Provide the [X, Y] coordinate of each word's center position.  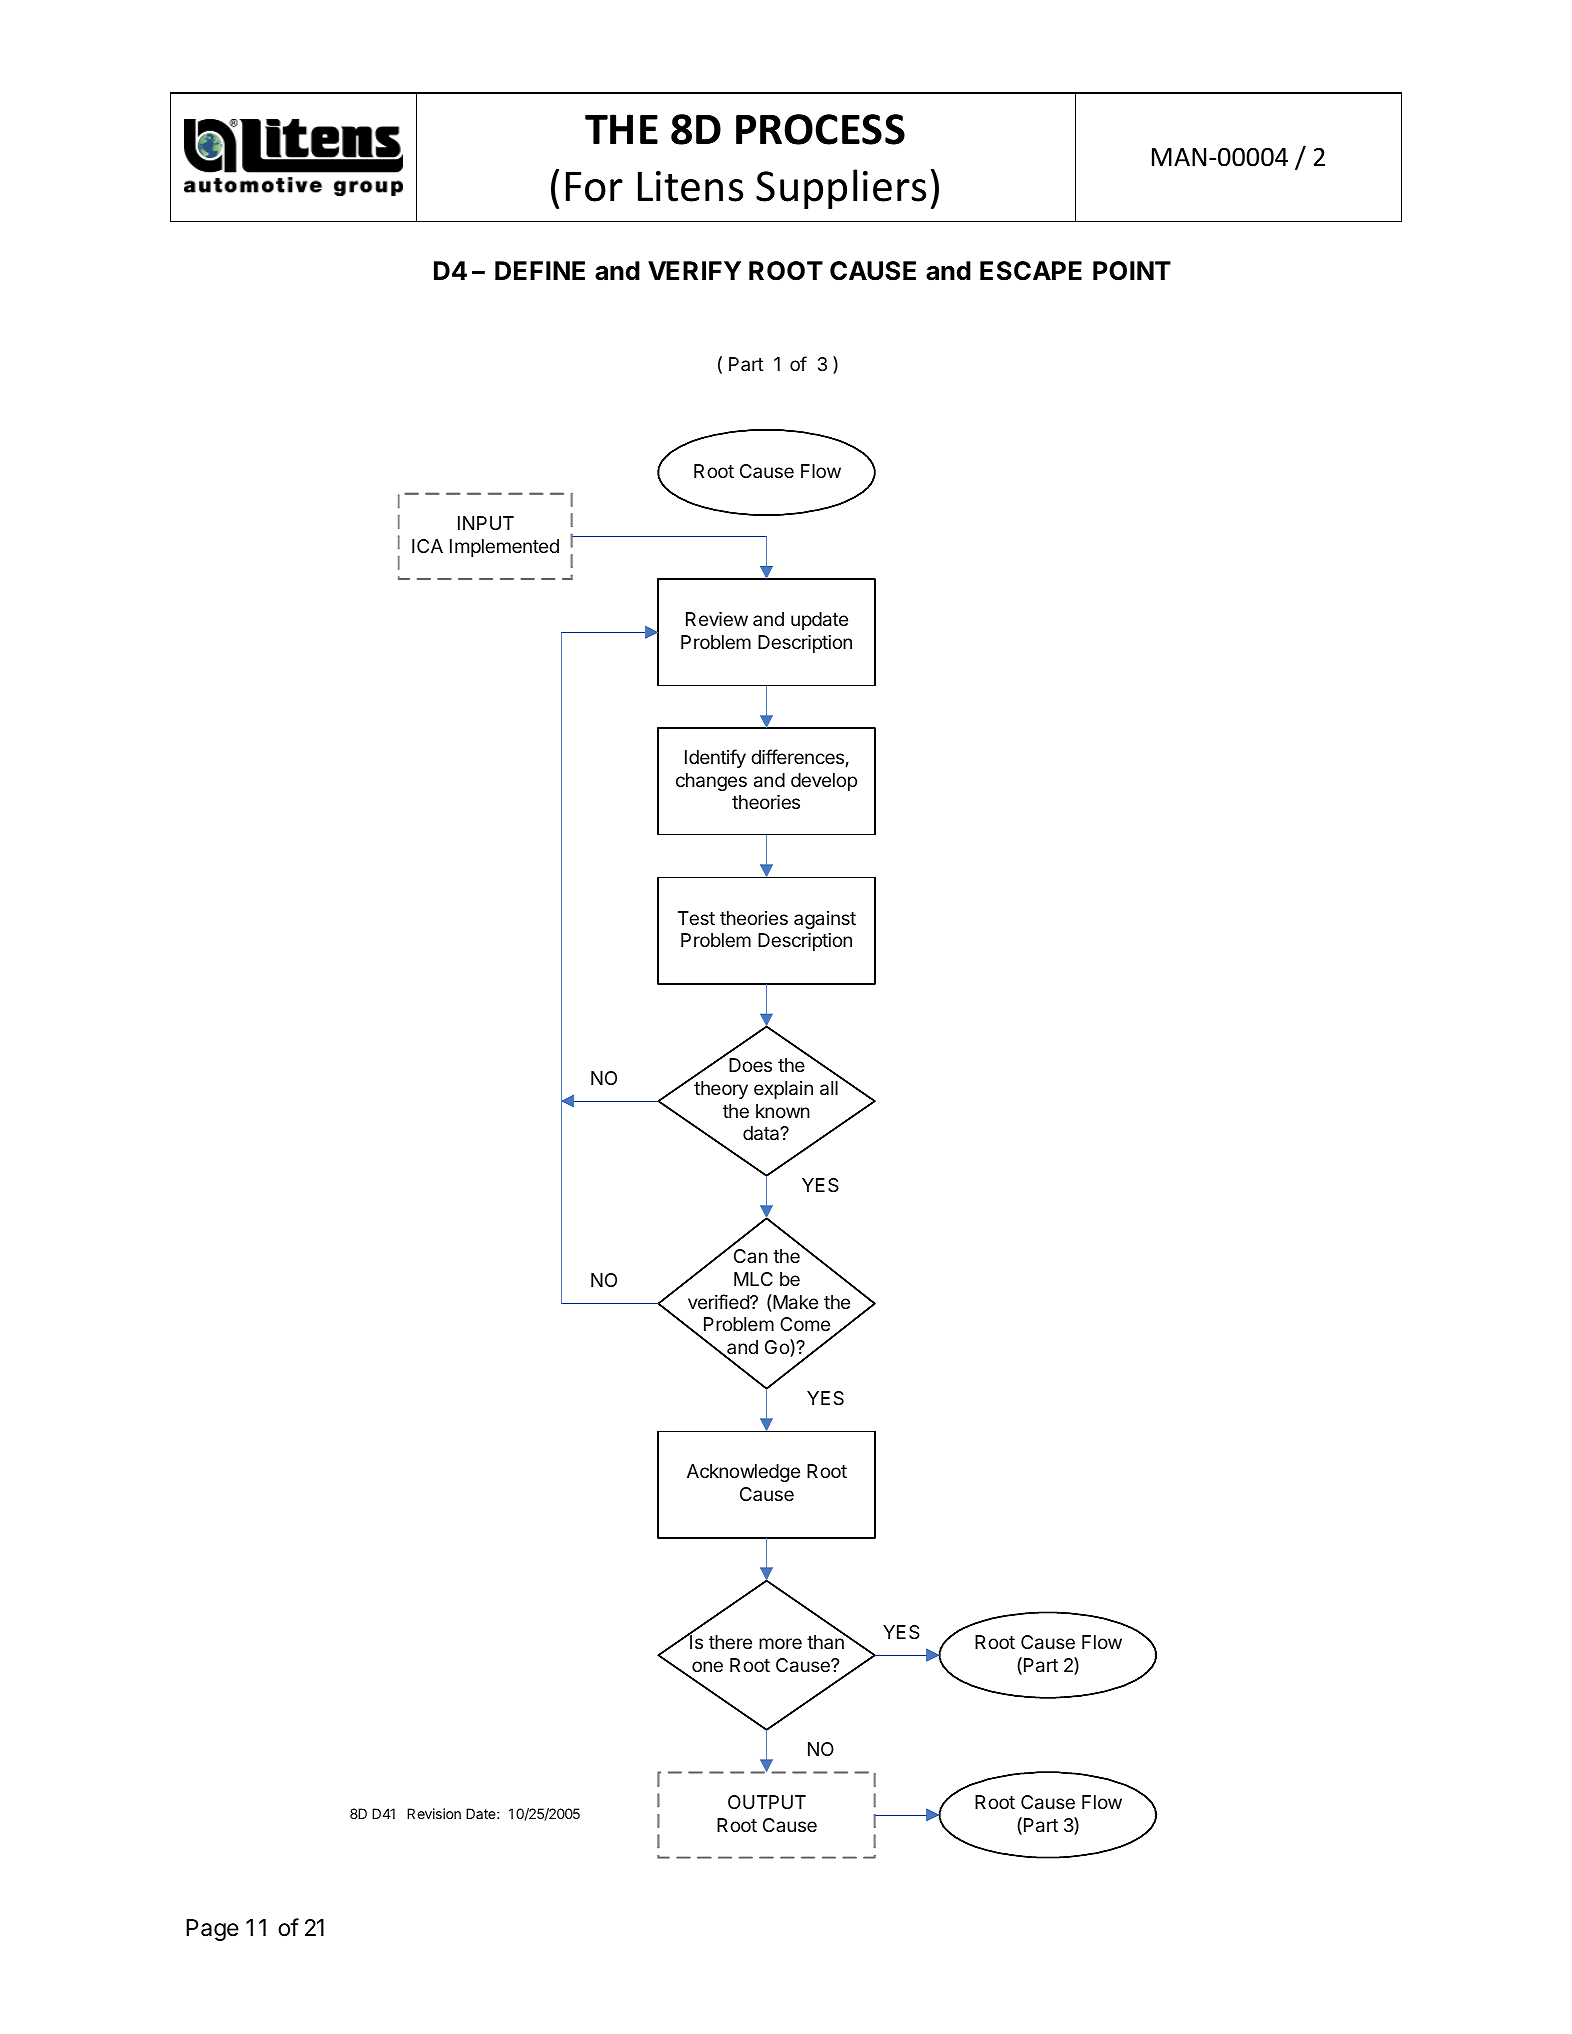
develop [824, 782]
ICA [427, 546]
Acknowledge [743, 1473]
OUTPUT [767, 1802]
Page [212, 1930]
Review [717, 619]
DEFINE [540, 270]
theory [721, 1090]
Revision [434, 1813]
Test [696, 918]
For [594, 186]
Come [805, 1324]
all [829, 1088]
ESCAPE [1031, 271]
